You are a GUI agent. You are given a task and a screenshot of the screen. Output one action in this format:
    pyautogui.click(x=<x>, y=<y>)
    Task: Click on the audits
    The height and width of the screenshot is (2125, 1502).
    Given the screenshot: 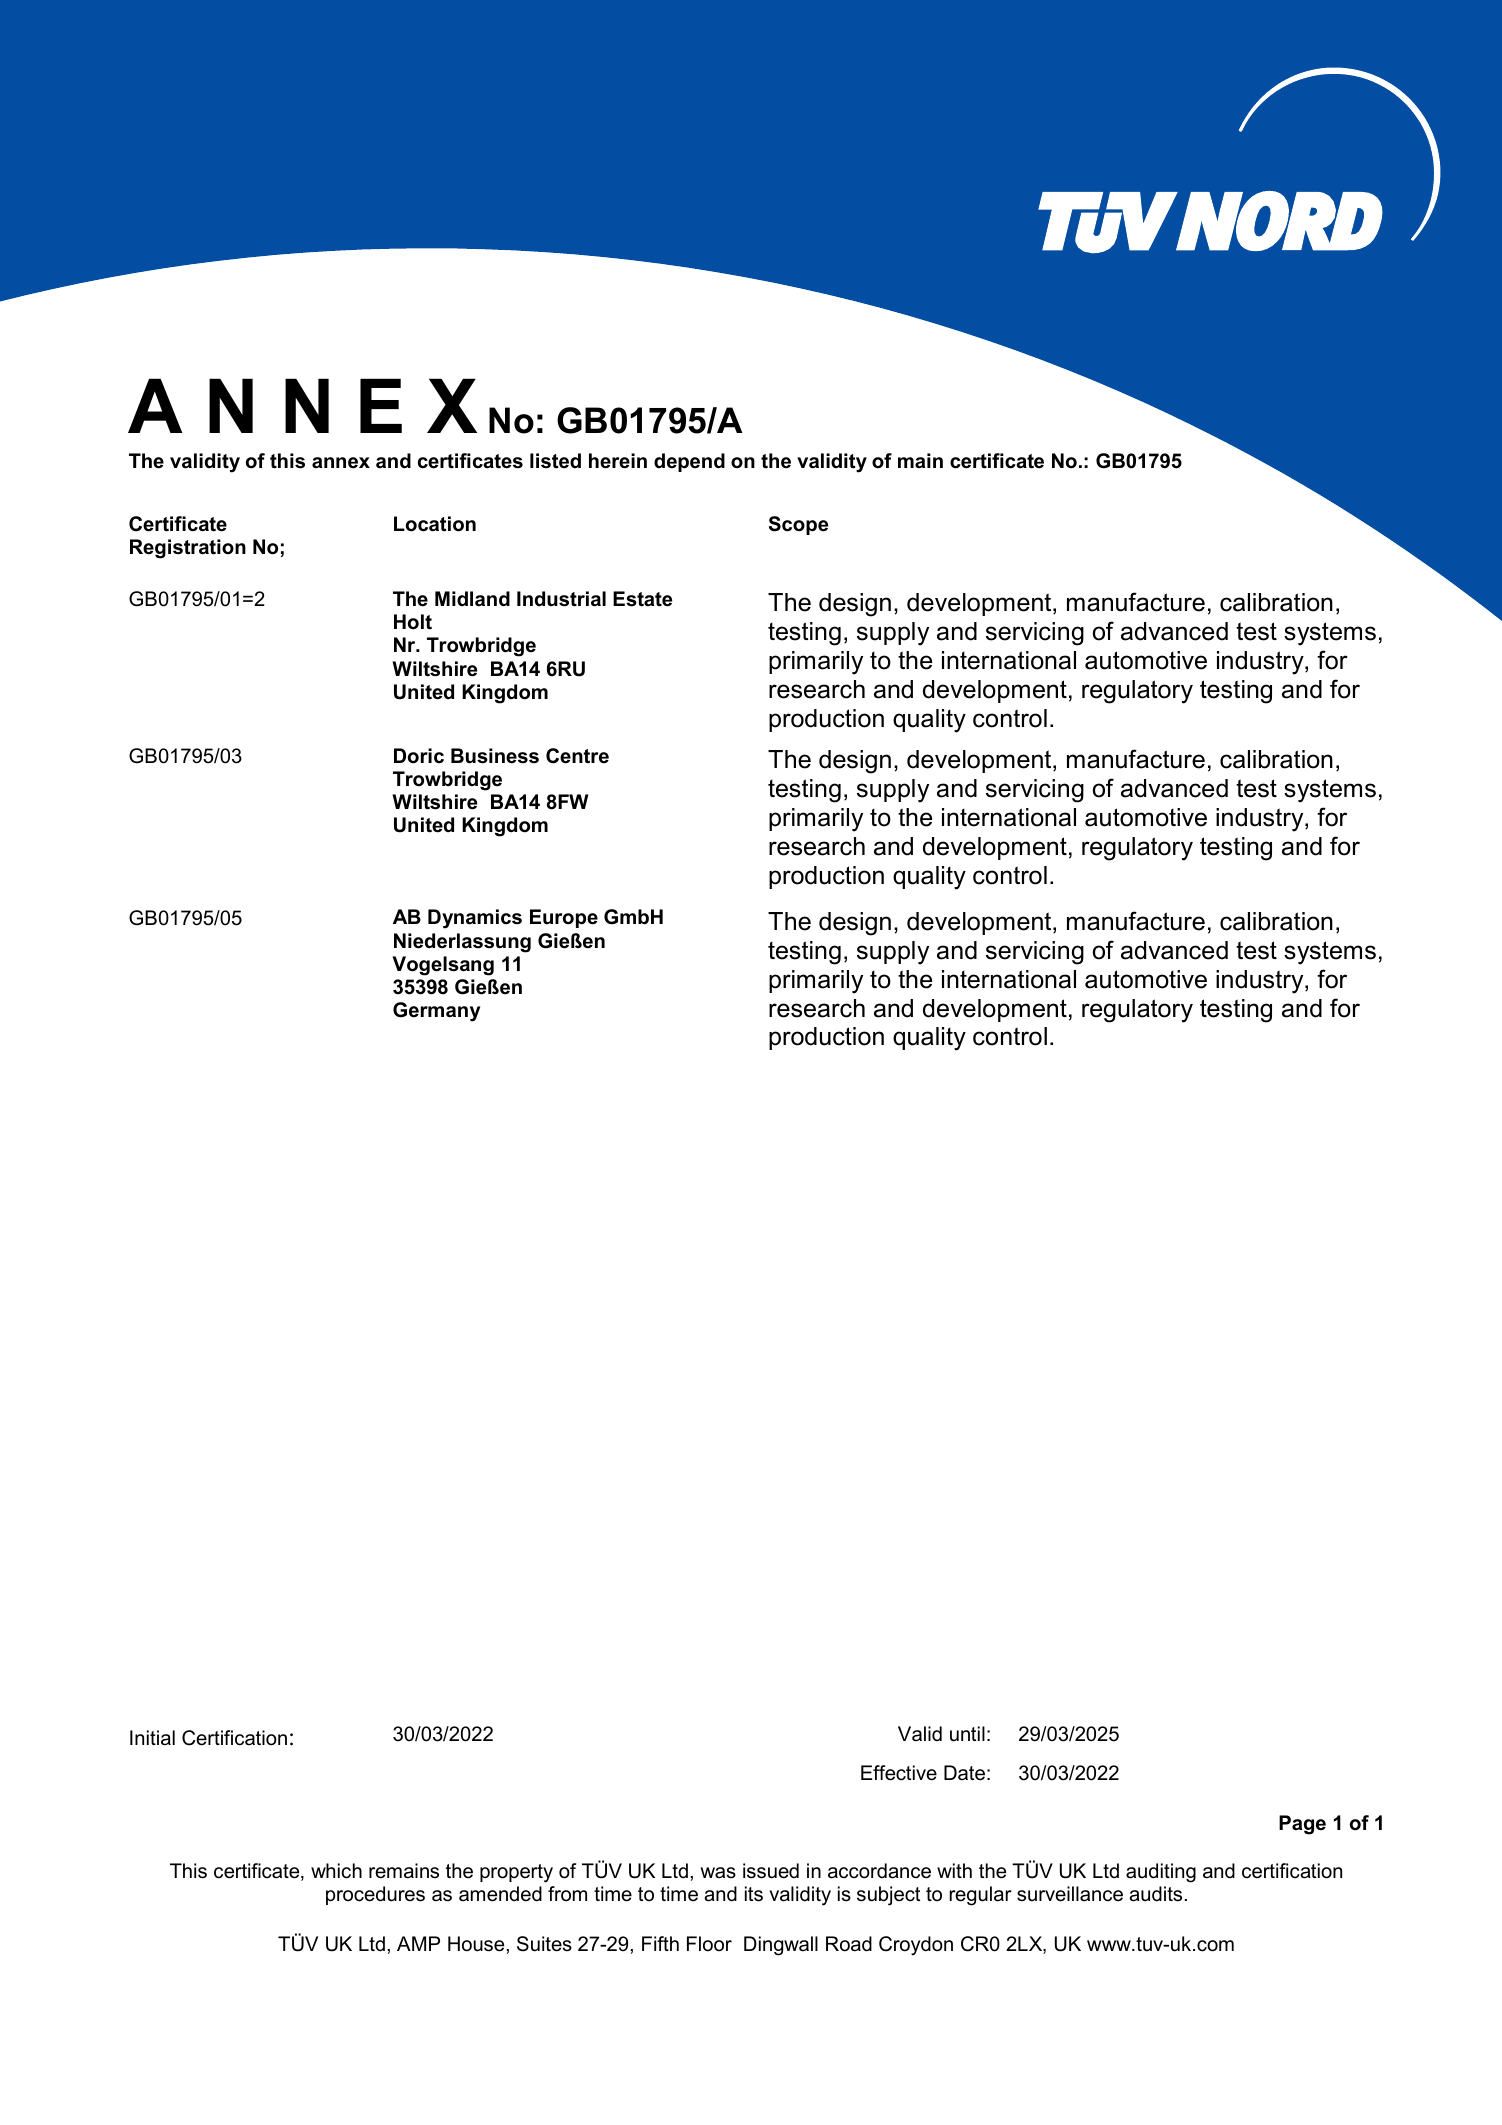 What is the action you would take?
    pyautogui.click(x=1155, y=1894)
